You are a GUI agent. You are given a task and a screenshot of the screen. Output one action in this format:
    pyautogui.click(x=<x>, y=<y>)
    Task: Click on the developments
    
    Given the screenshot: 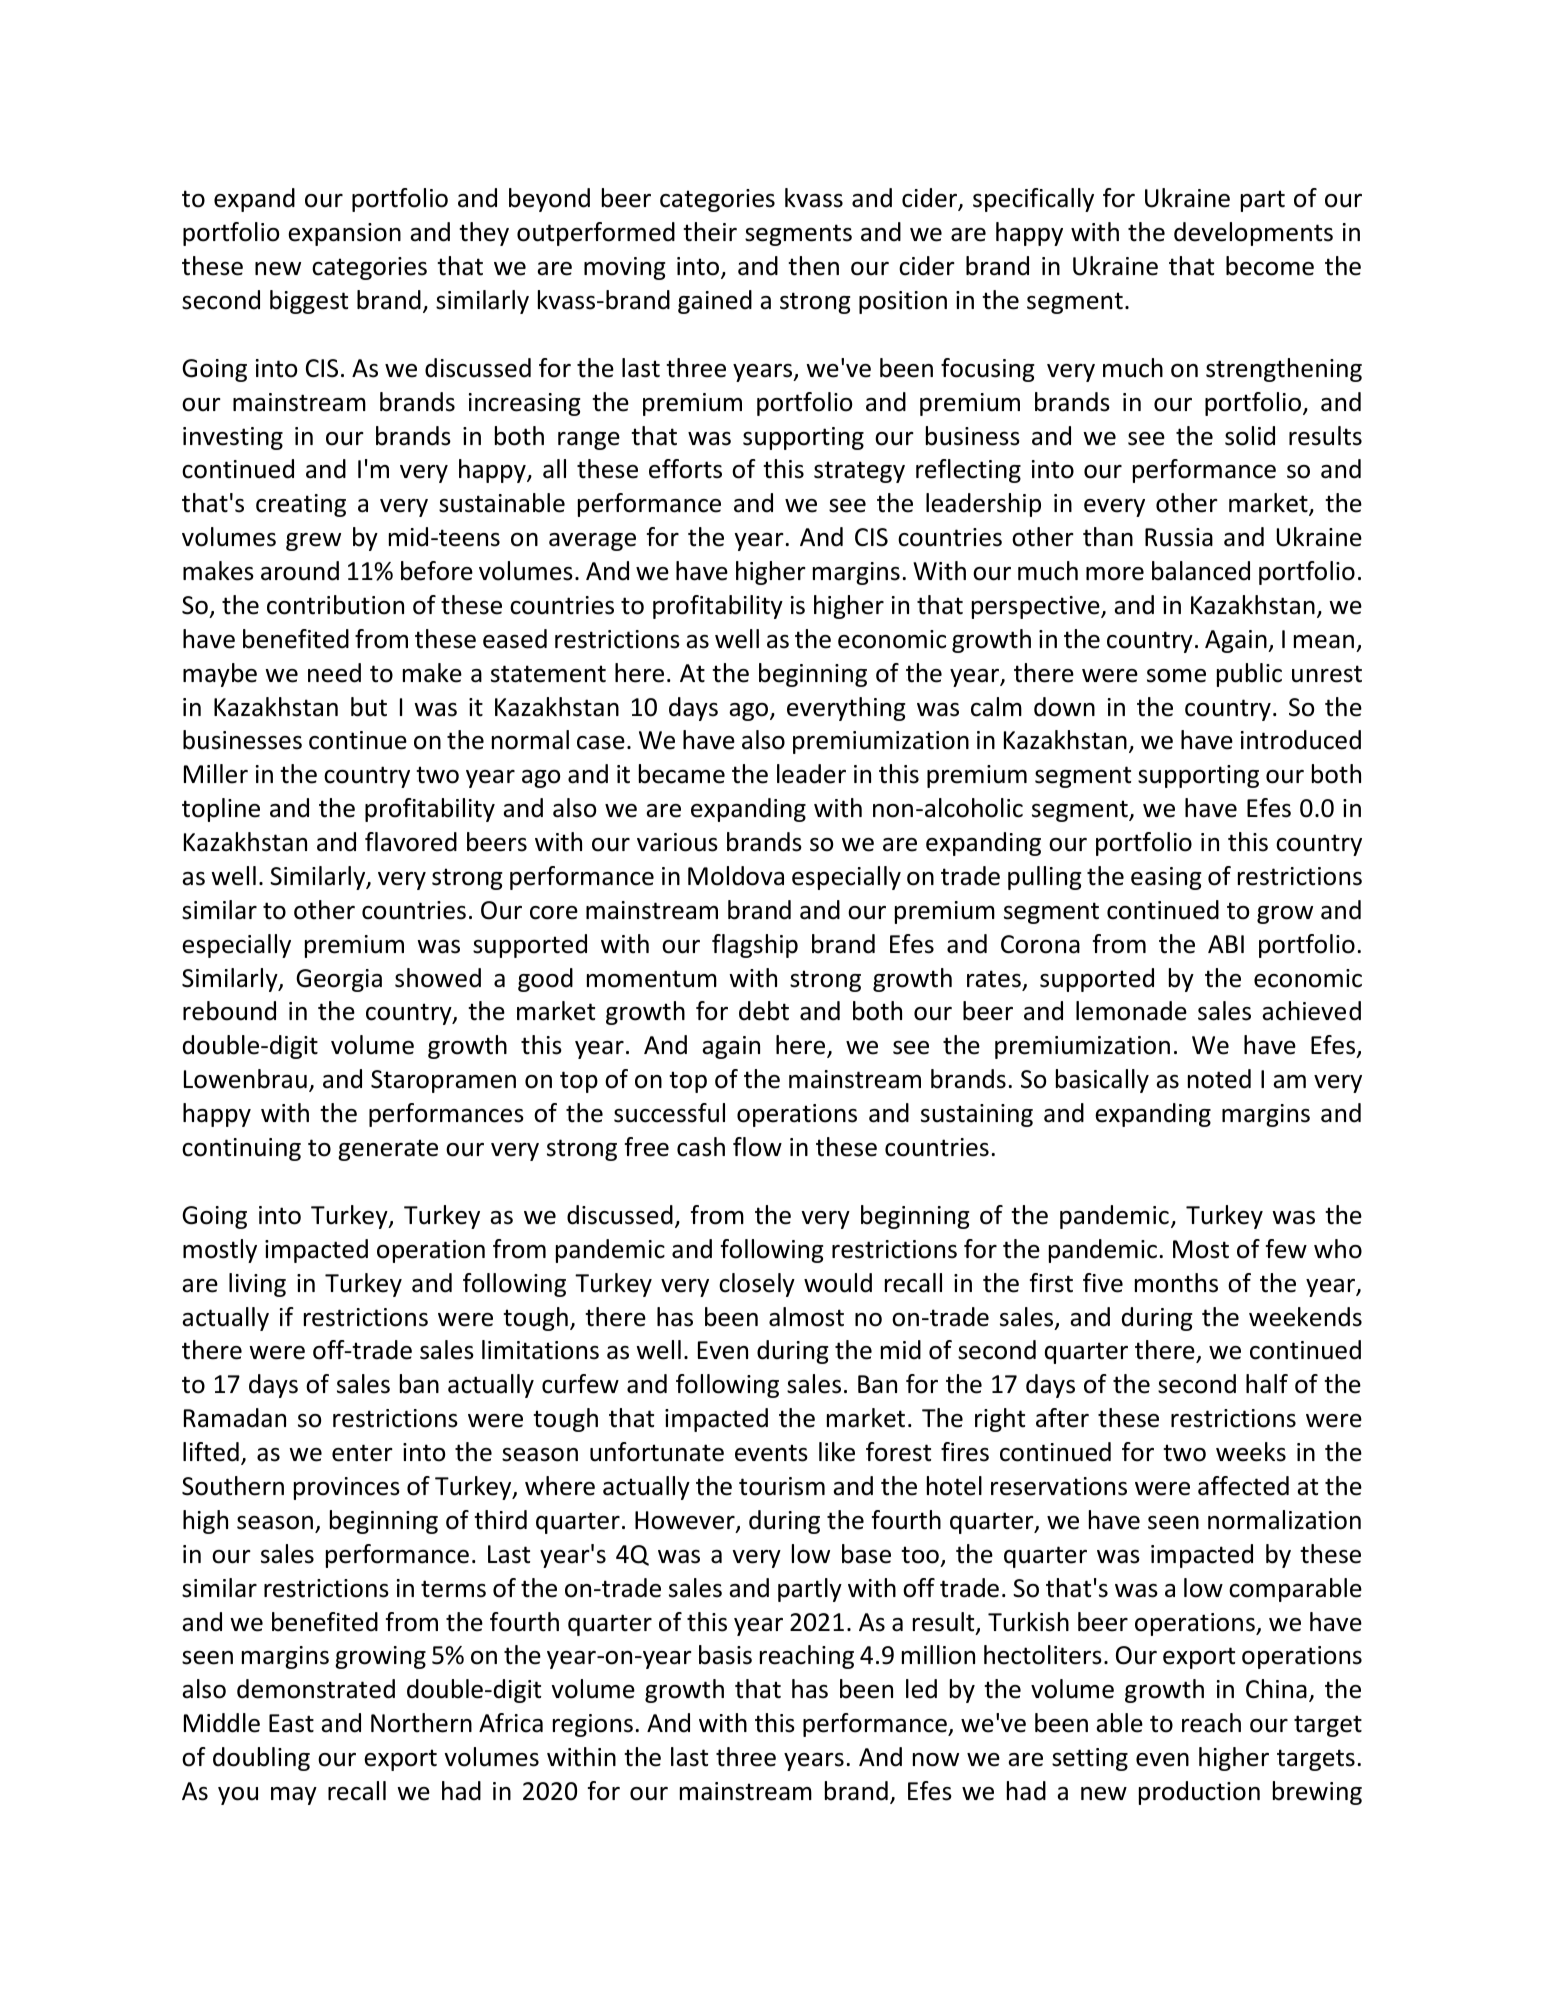 What is the action you would take?
    pyautogui.click(x=1253, y=234)
